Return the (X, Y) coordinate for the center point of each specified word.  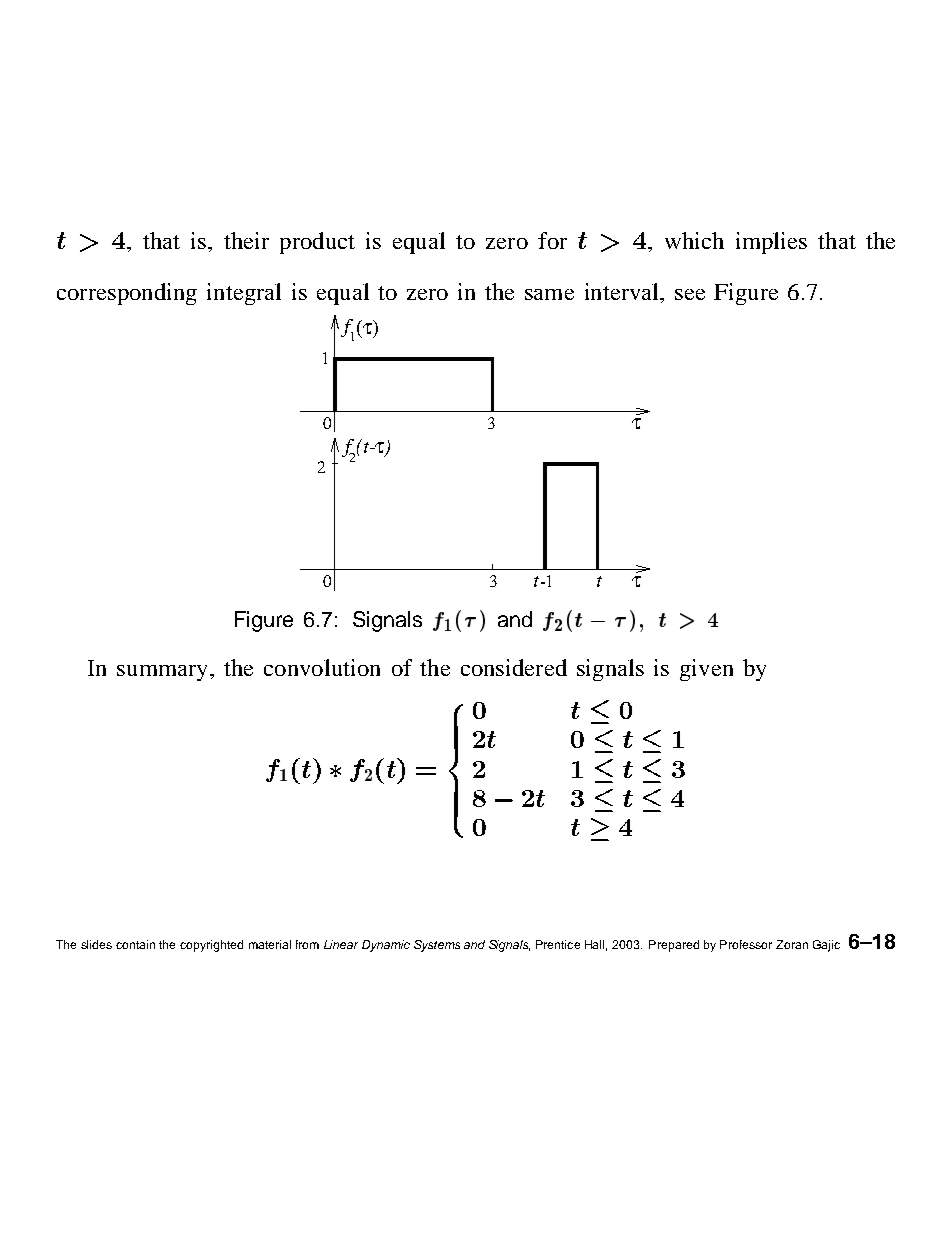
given (706, 670)
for (552, 240)
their (246, 240)
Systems (437, 946)
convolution (322, 667)
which (694, 240)
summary (164, 673)
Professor (746, 944)
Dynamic (386, 946)
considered (514, 667)
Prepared (674, 946)
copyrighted (211, 946)
